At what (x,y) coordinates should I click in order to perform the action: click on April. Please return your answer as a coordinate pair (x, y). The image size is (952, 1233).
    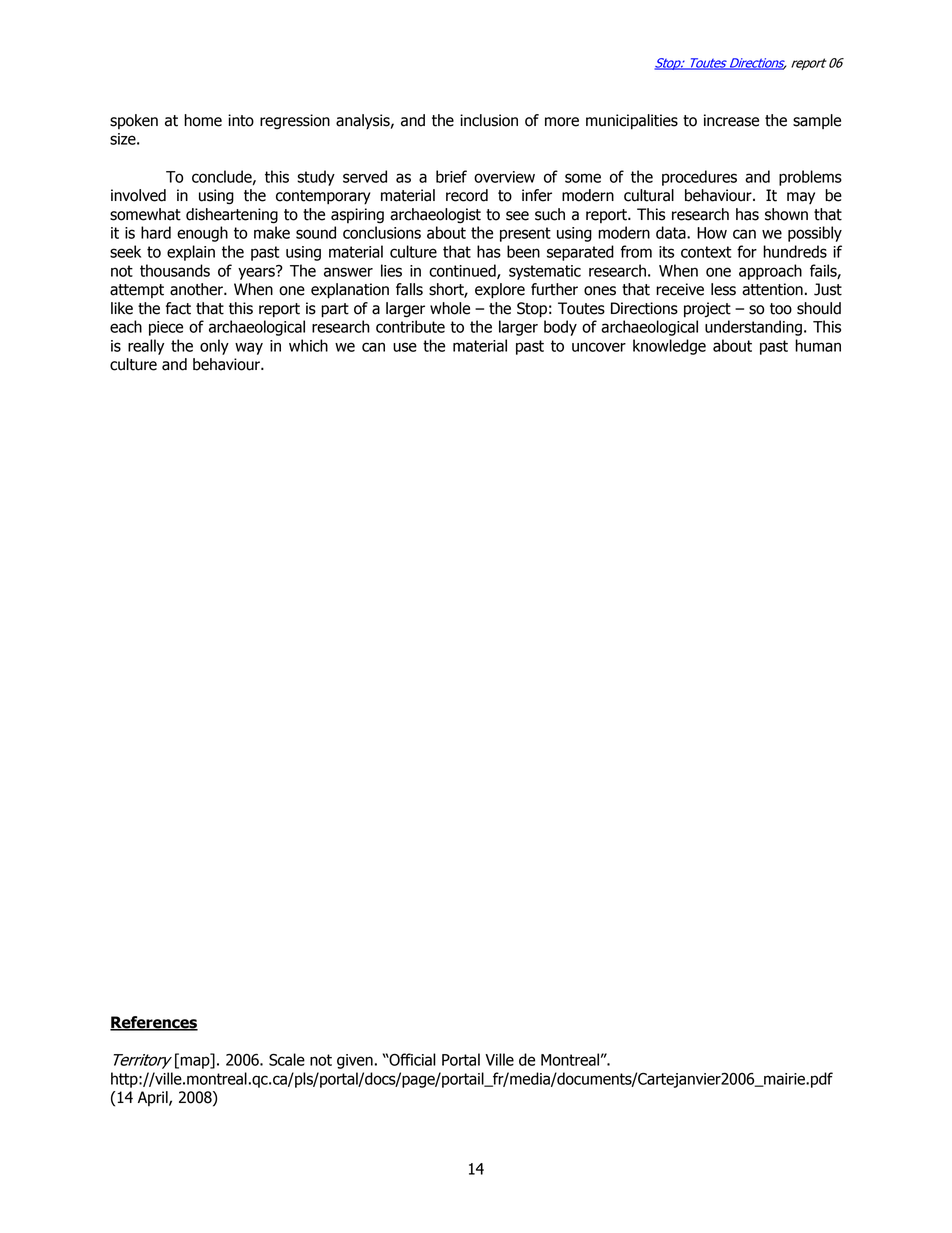
    Looking at the image, I should click on (154, 1098).
